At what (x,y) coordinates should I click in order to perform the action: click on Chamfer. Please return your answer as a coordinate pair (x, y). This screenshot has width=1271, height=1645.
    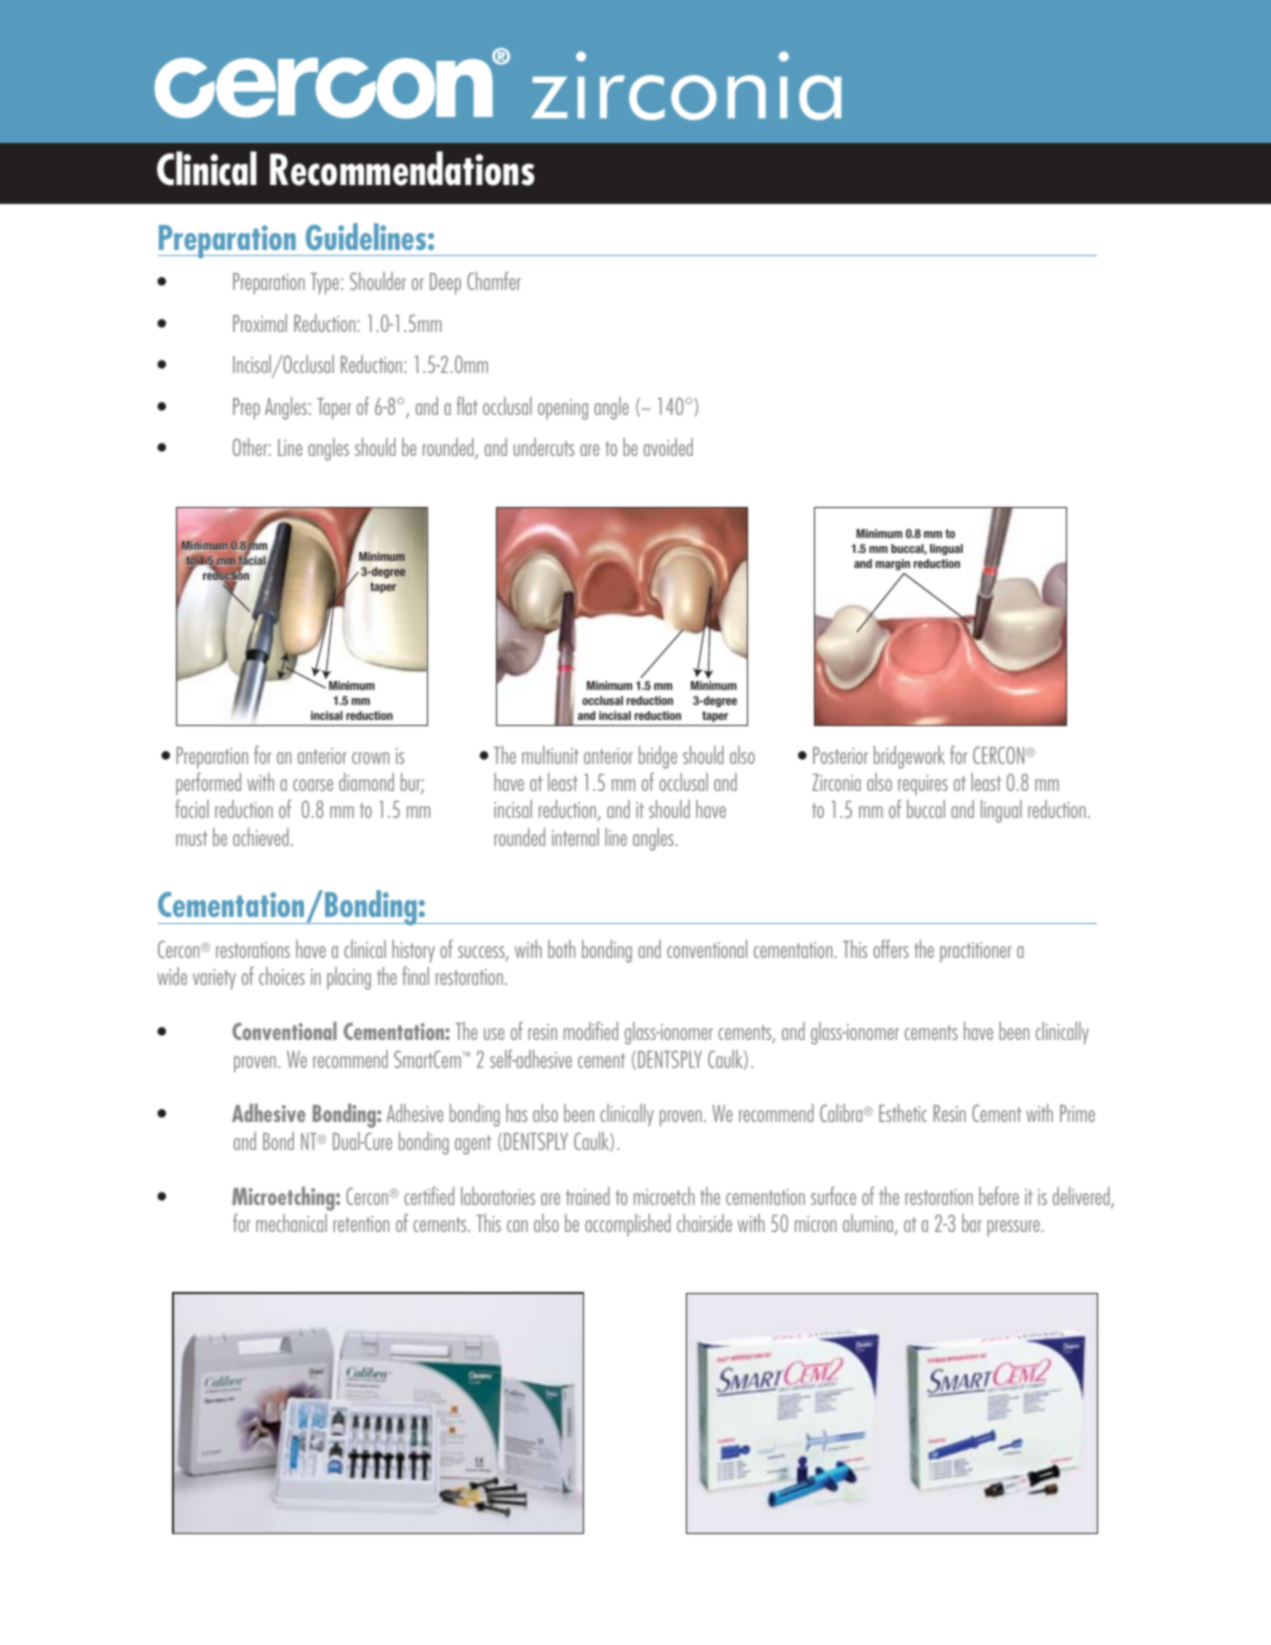
    Looking at the image, I should click on (494, 281).
